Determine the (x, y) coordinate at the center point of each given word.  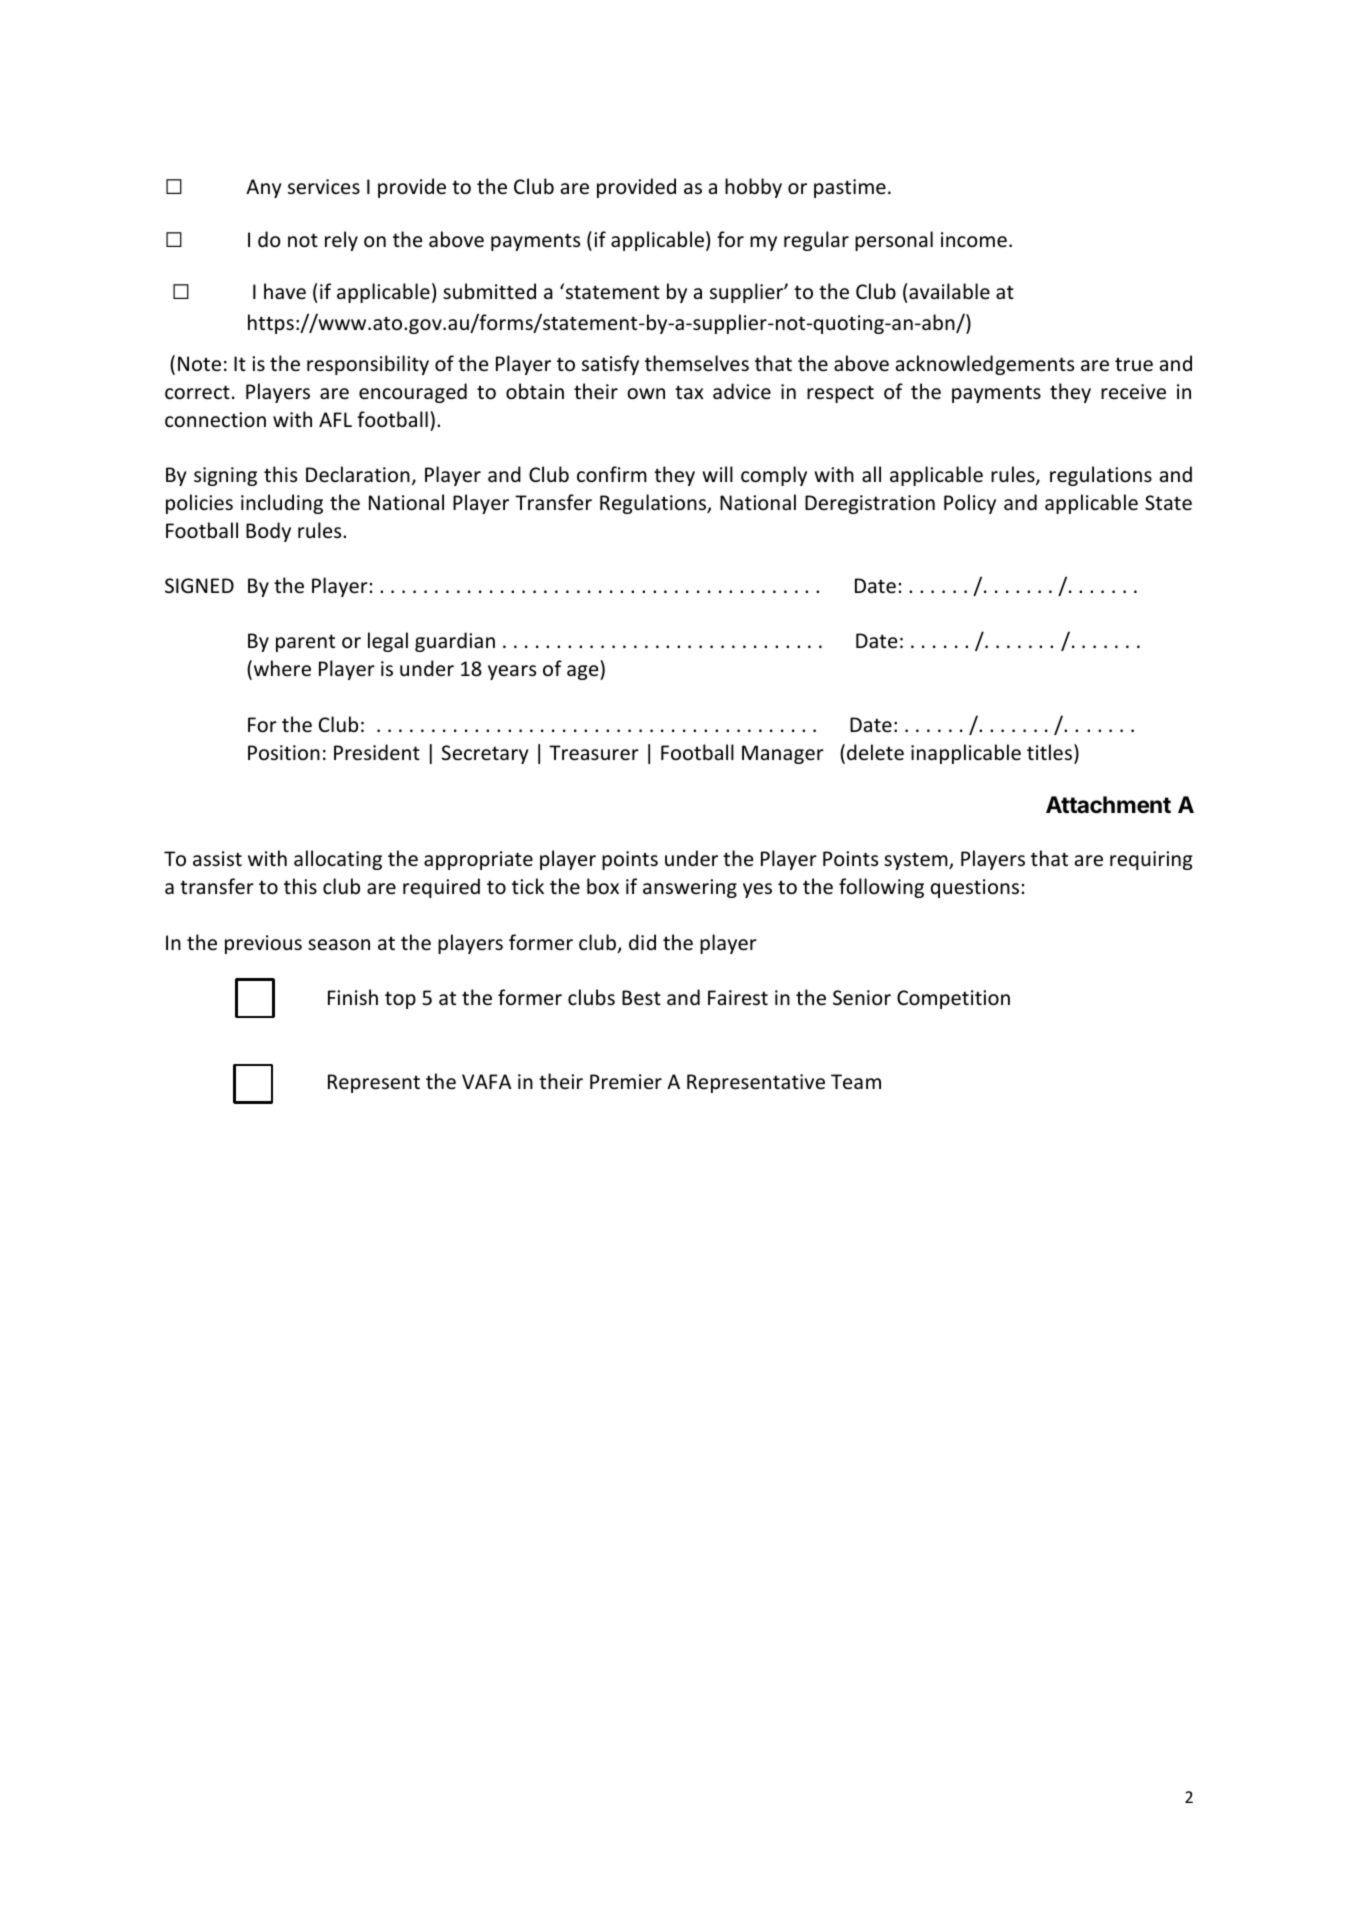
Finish (353, 997)
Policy (970, 504)
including (282, 504)
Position (284, 752)
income (974, 240)
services (324, 187)
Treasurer (594, 753)
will (717, 474)
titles (1051, 753)
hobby (753, 188)
